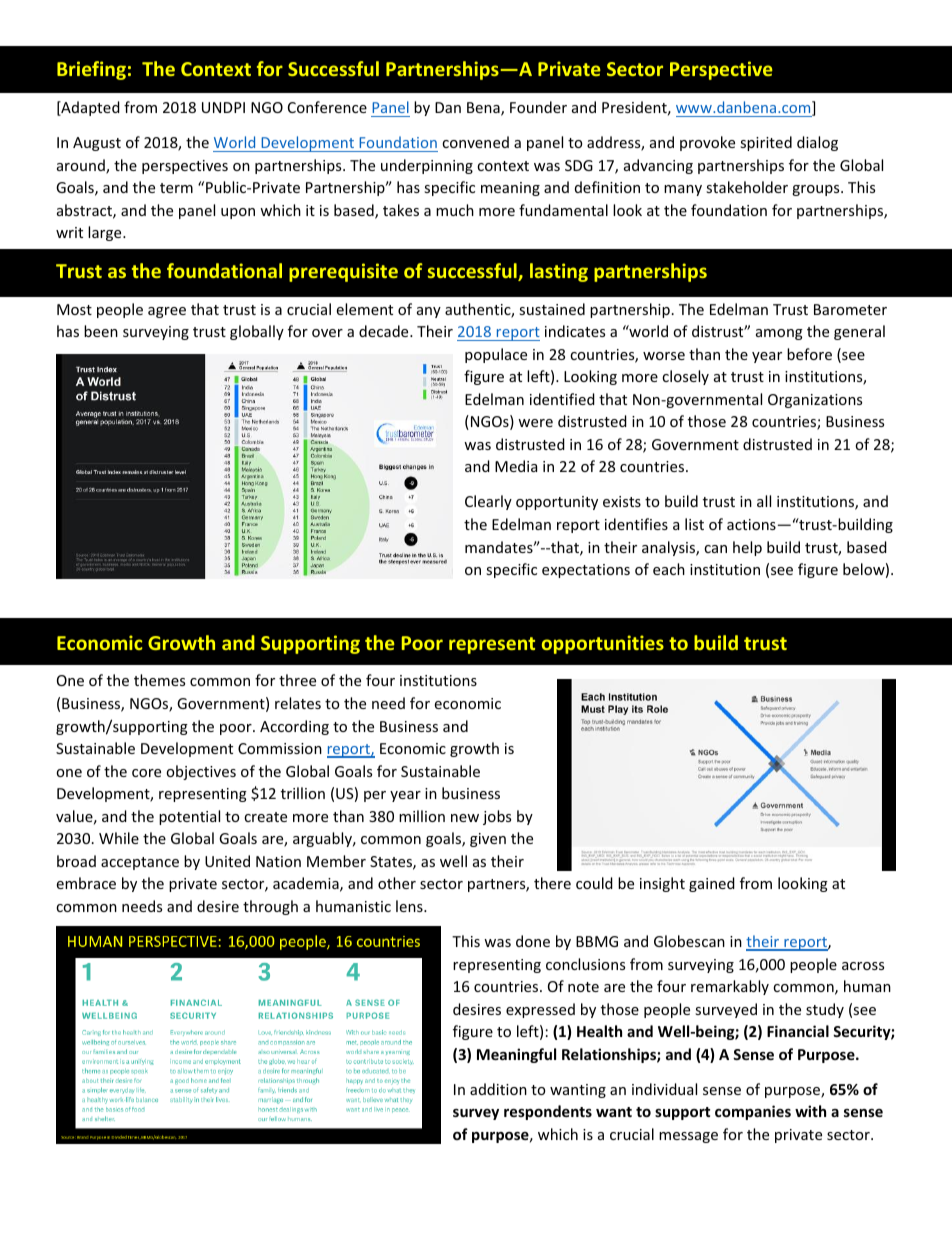  What do you see at coordinates (270, 907) in the image?
I see `through` at bounding box center [270, 907].
